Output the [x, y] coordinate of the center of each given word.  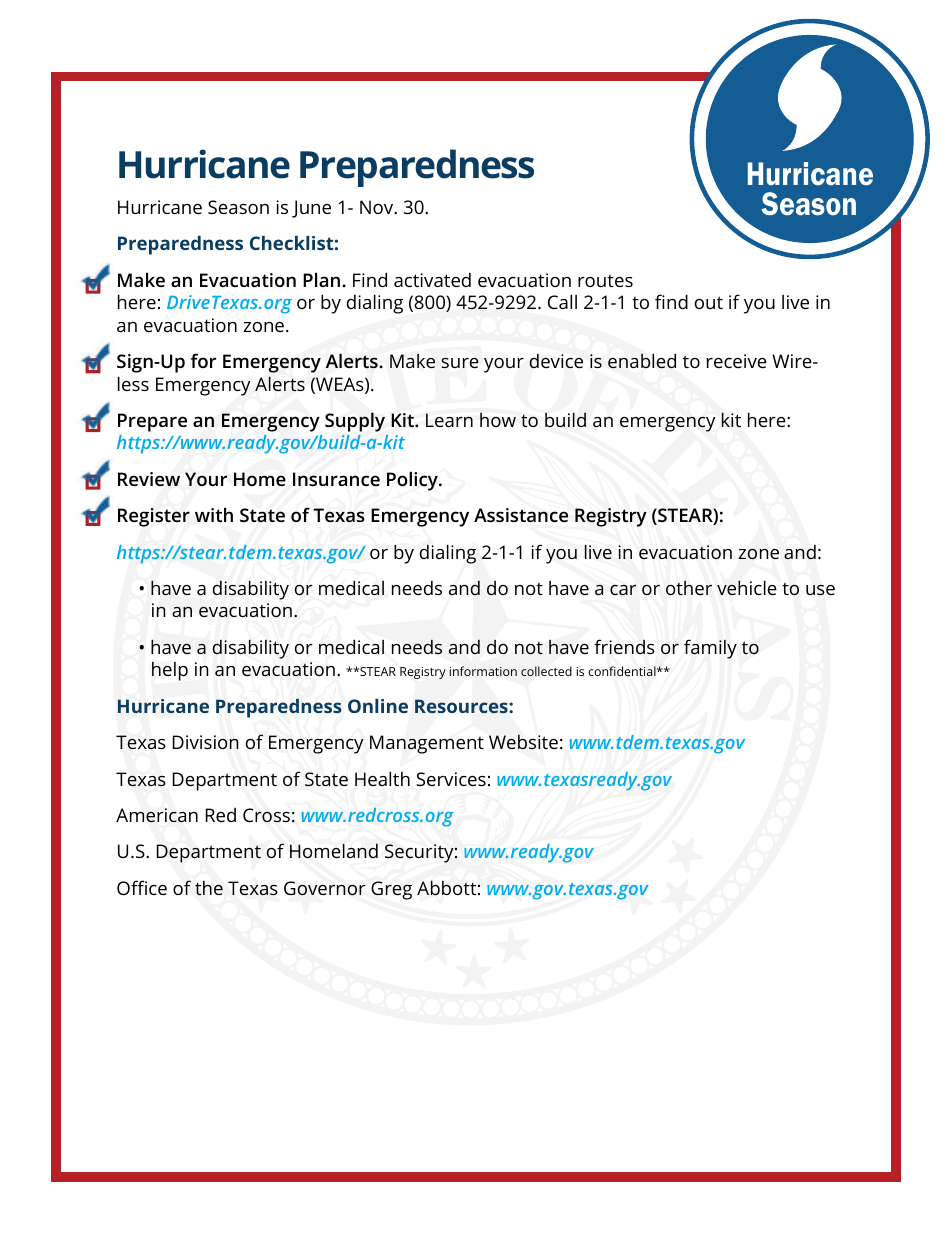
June [311, 209]
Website [523, 742]
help [170, 671]
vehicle [747, 588]
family [710, 649]
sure [460, 363]
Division [206, 742]
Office [142, 887]
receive [737, 361]
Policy [413, 481]
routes [605, 281]
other [689, 587]
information [483, 671]
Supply [355, 422]
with [214, 514]
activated [432, 280]
